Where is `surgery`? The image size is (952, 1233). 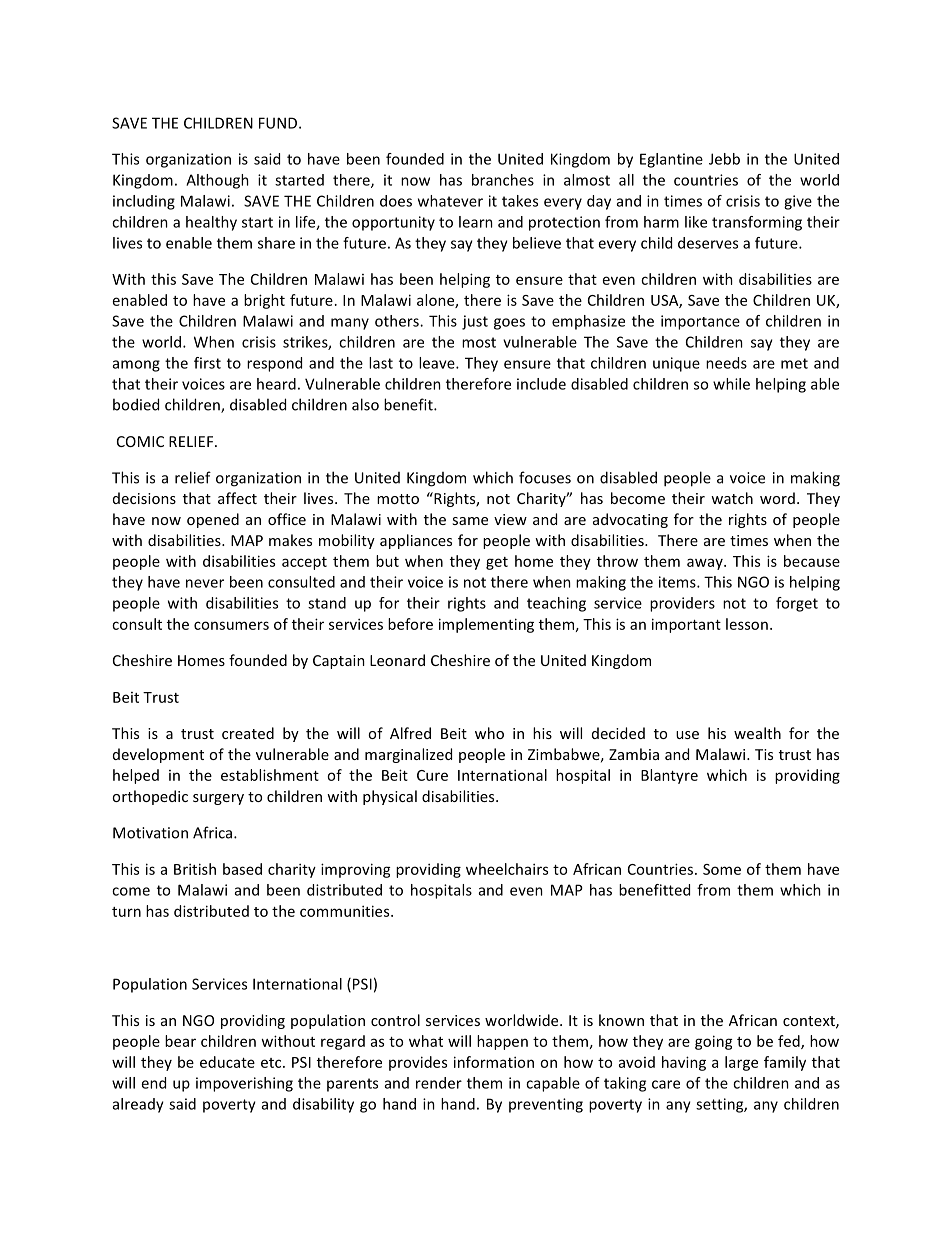
surgery is located at coordinates (218, 799).
